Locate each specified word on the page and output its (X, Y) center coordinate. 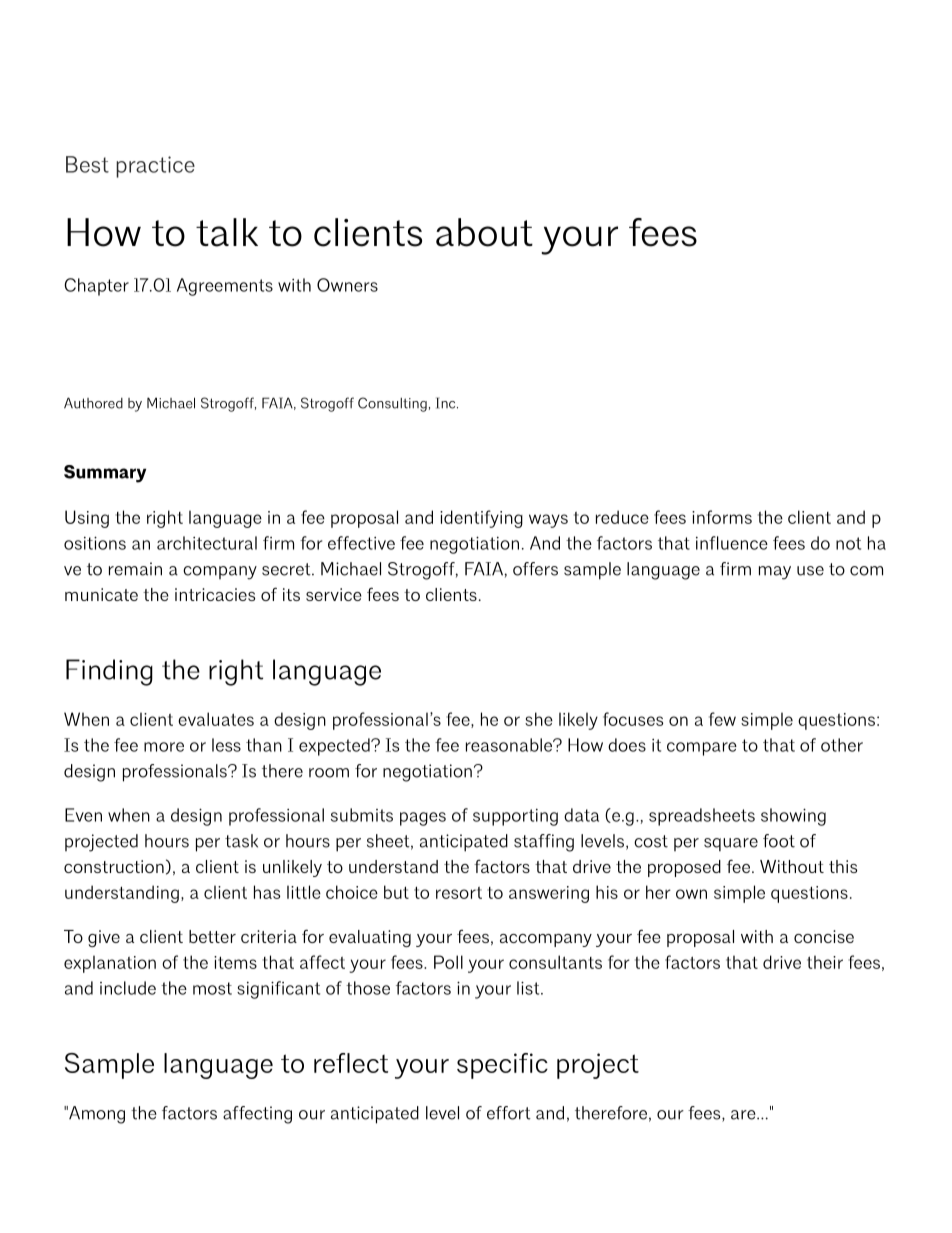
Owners (347, 285)
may (775, 573)
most (212, 988)
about (484, 232)
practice (155, 167)
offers (535, 569)
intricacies (215, 594)
